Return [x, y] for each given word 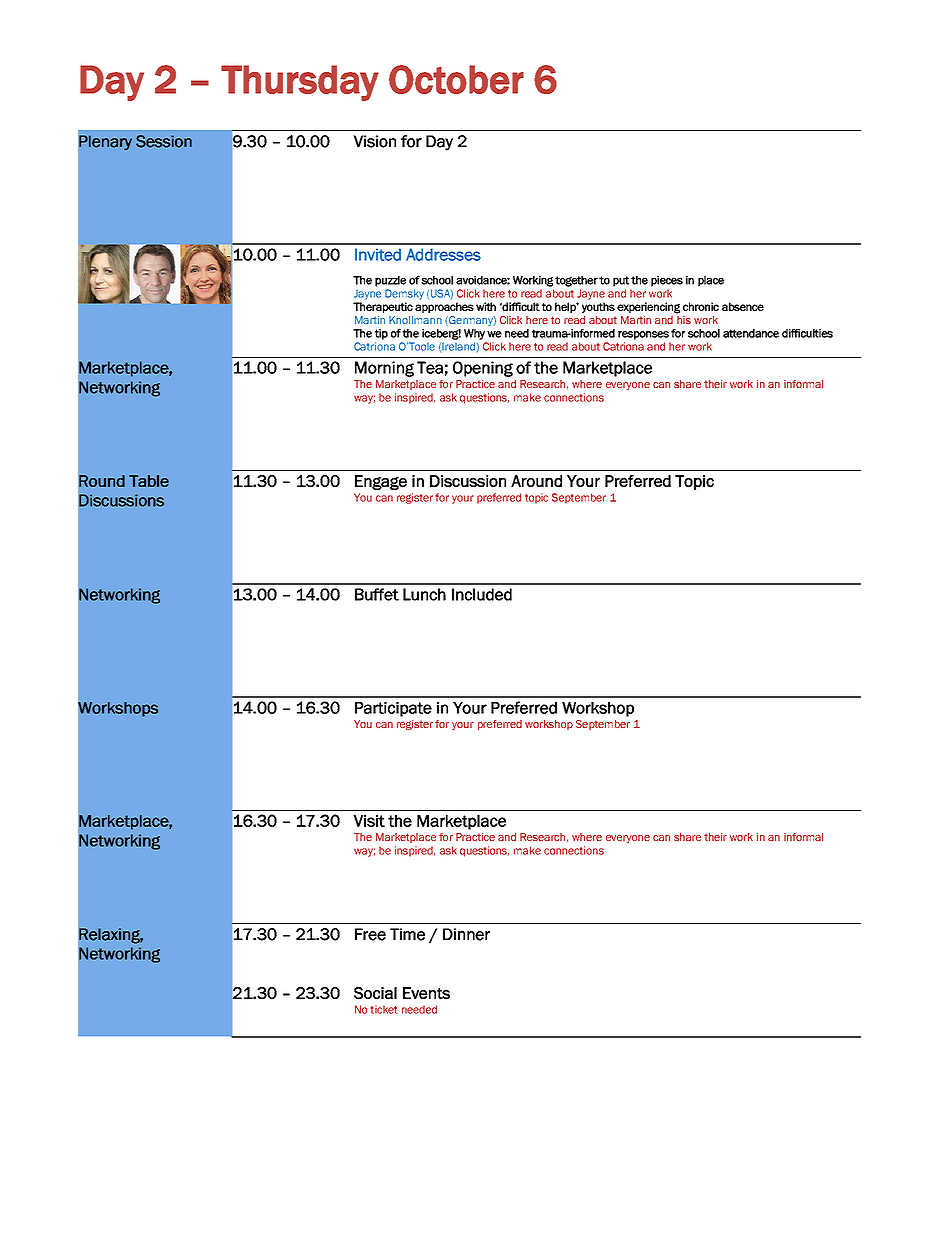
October [456, 79]
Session [164, 141]
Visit [369, 821]
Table [149, 481]
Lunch [424, 594]
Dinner [466, 934]
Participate [393, 709]
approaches [444, 307]
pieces [667, 281]
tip [381, 334]
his [684, 320]
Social [375, 993]
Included [482, 594]
